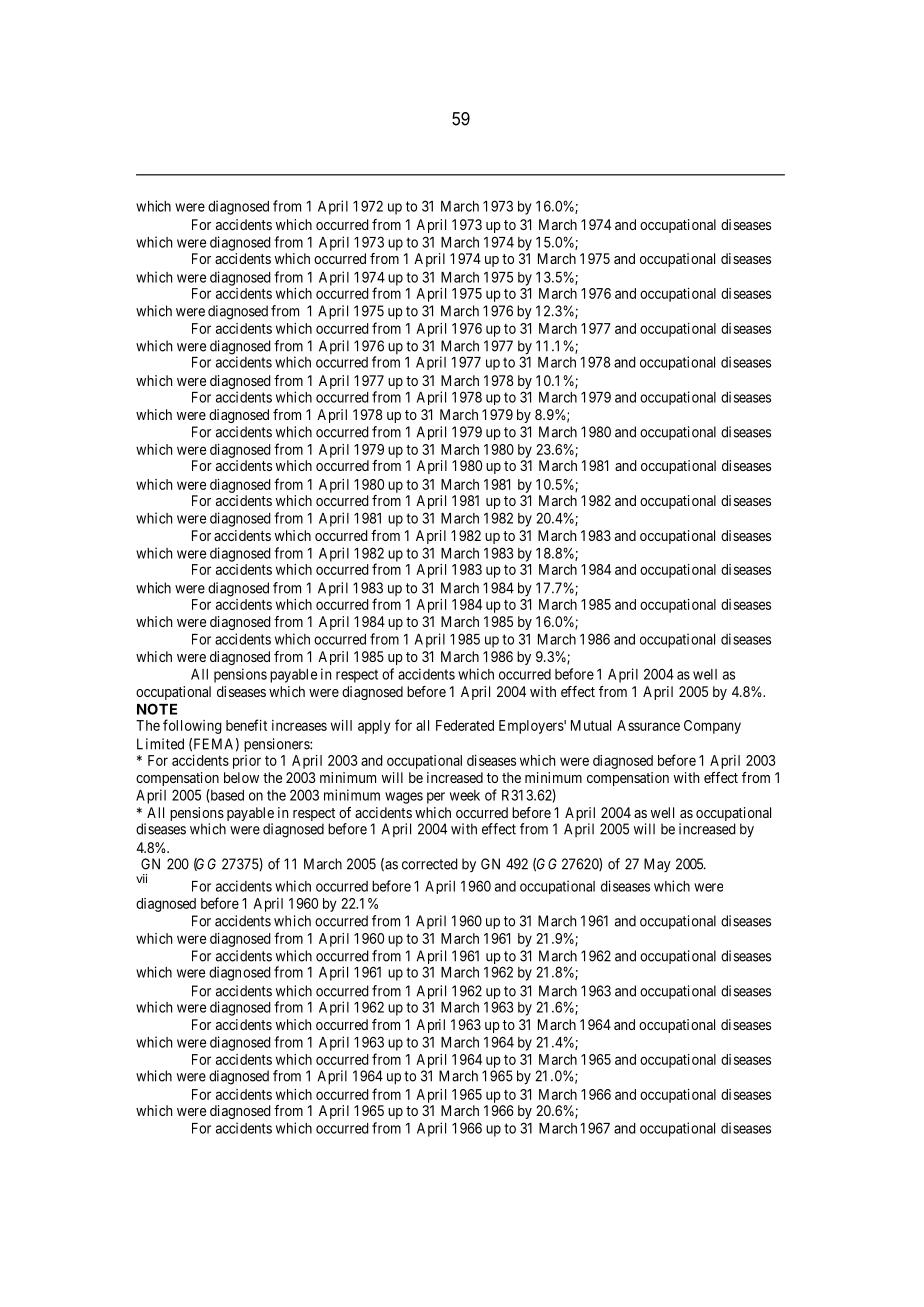 This screenshot has height=1307, width=924. I want to click on Assurance, so click(648, 725).
